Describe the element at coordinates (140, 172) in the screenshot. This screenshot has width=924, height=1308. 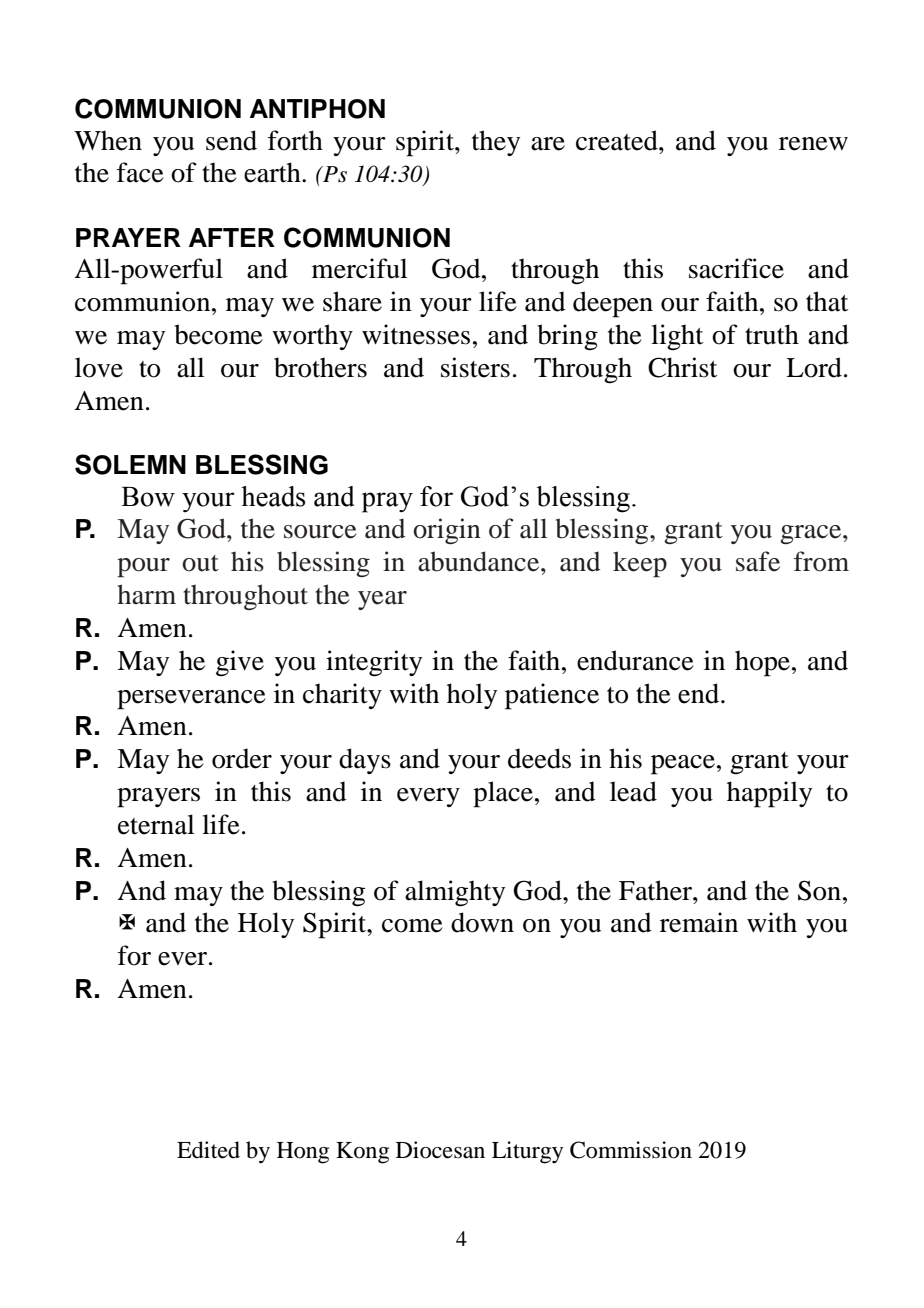
I see `face` at that location.
